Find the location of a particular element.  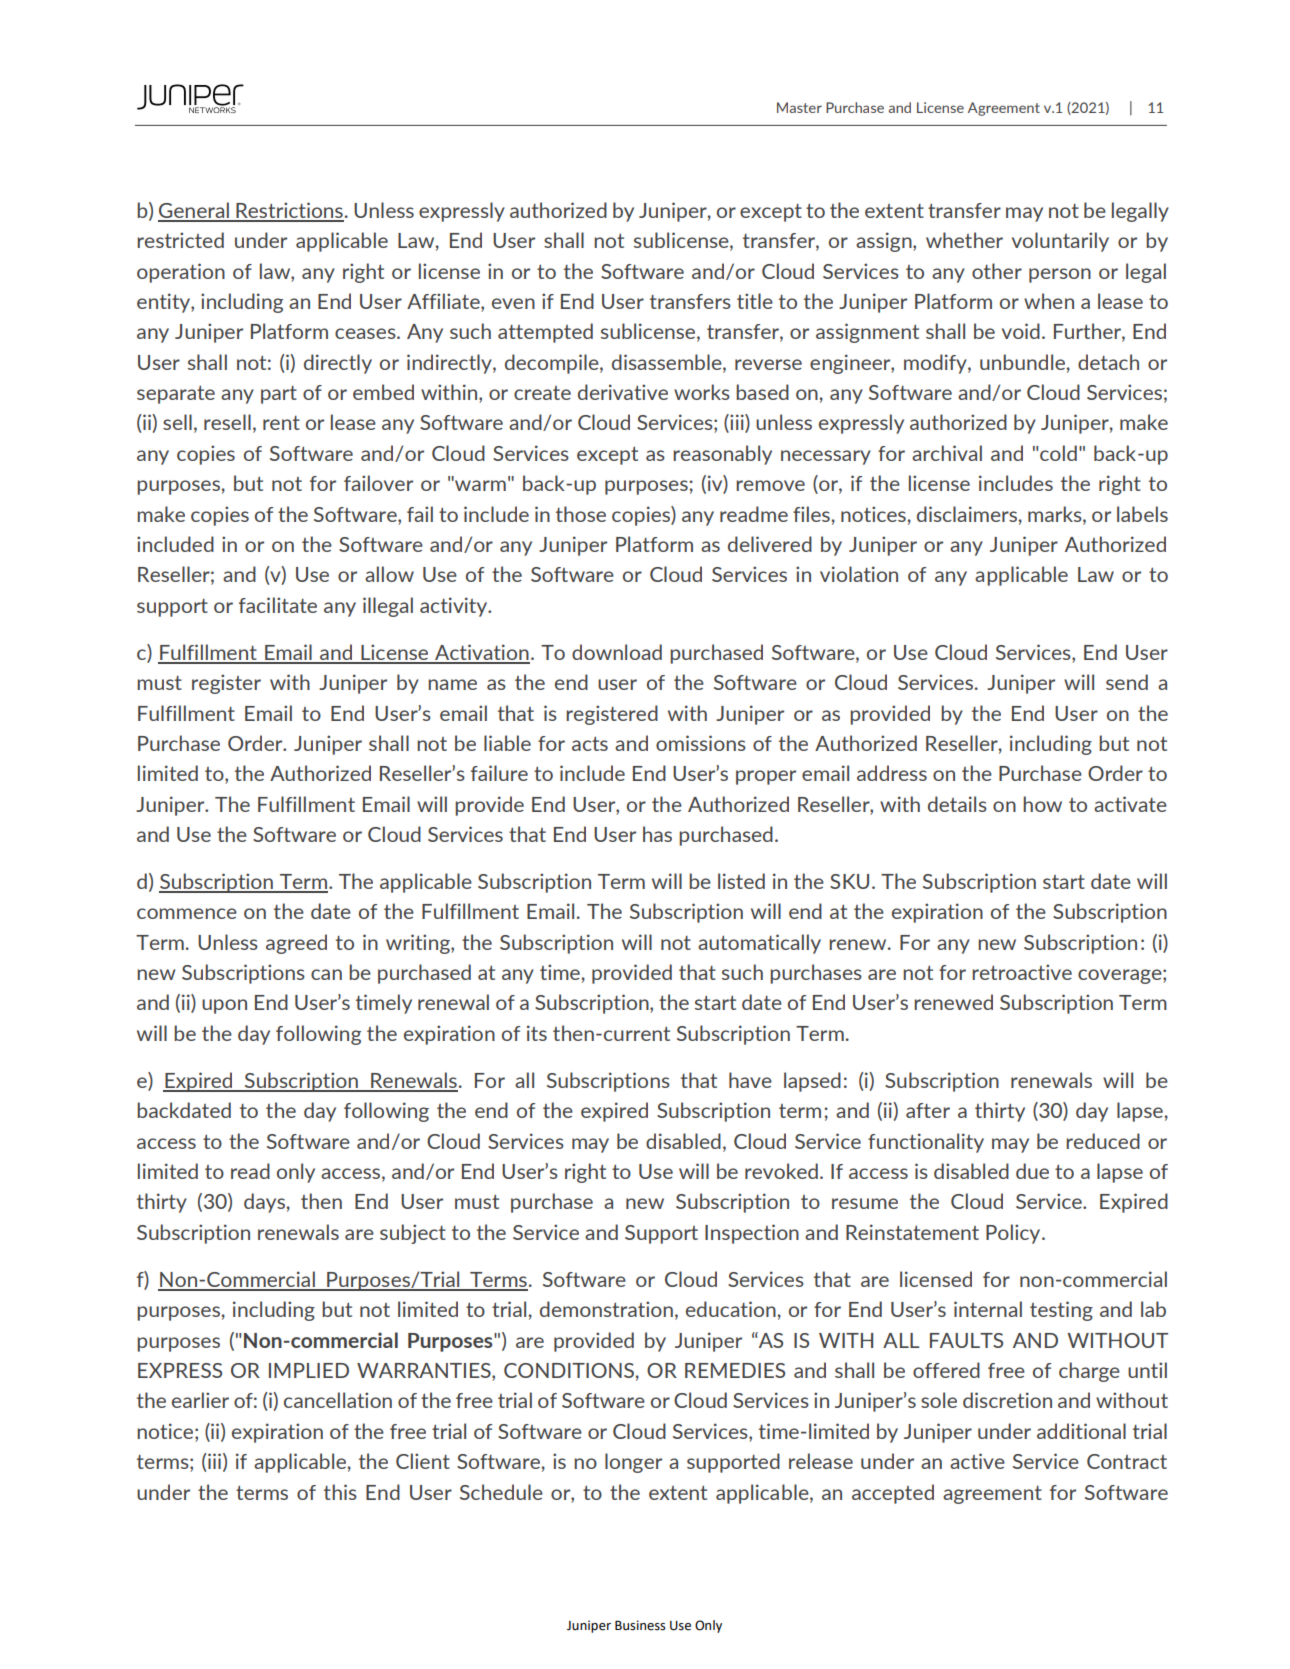

Business is located at coordinates (640, 1625).
